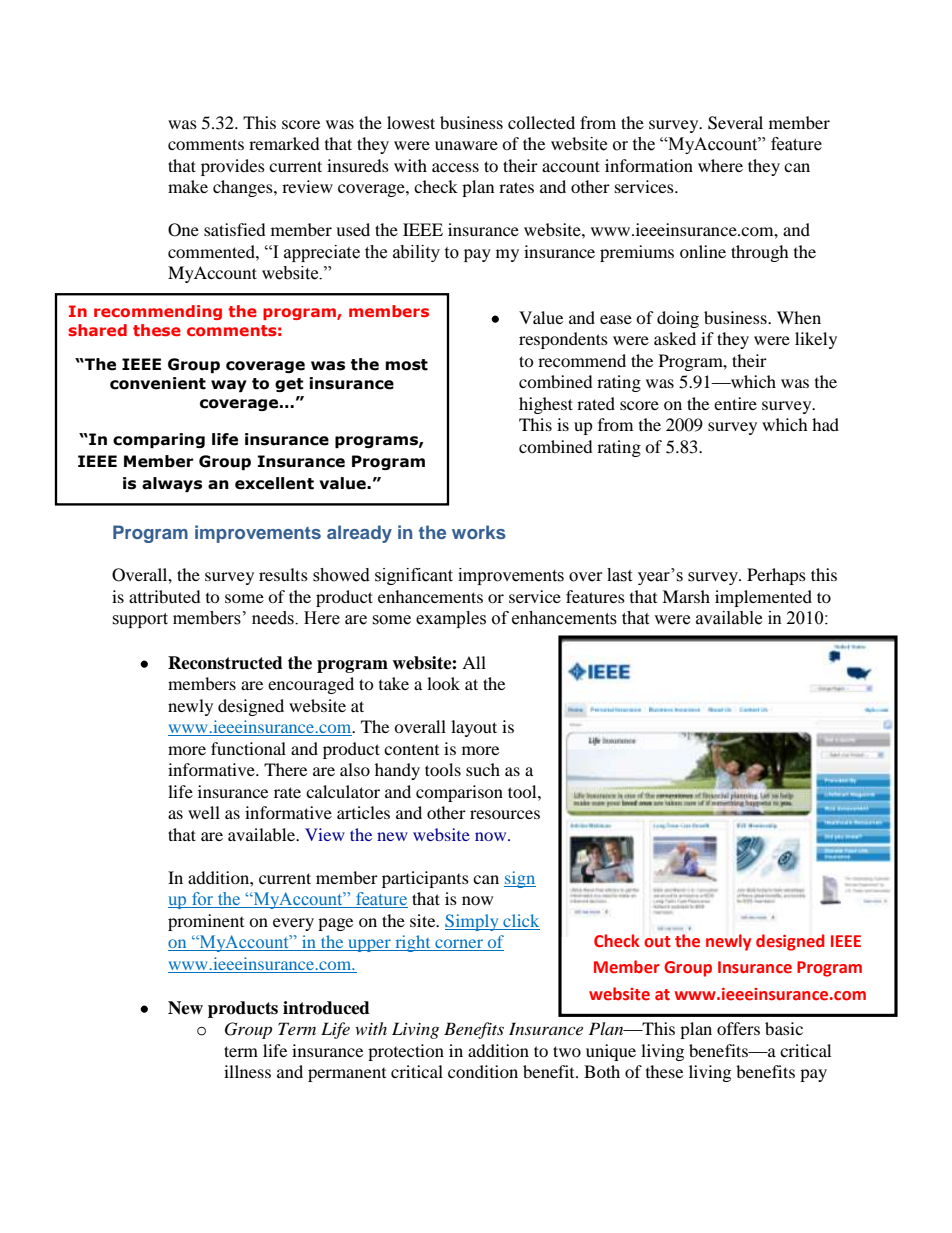 The height and width of the screenshot is (1233, 952). I want to click on most, so click(407, 365).
